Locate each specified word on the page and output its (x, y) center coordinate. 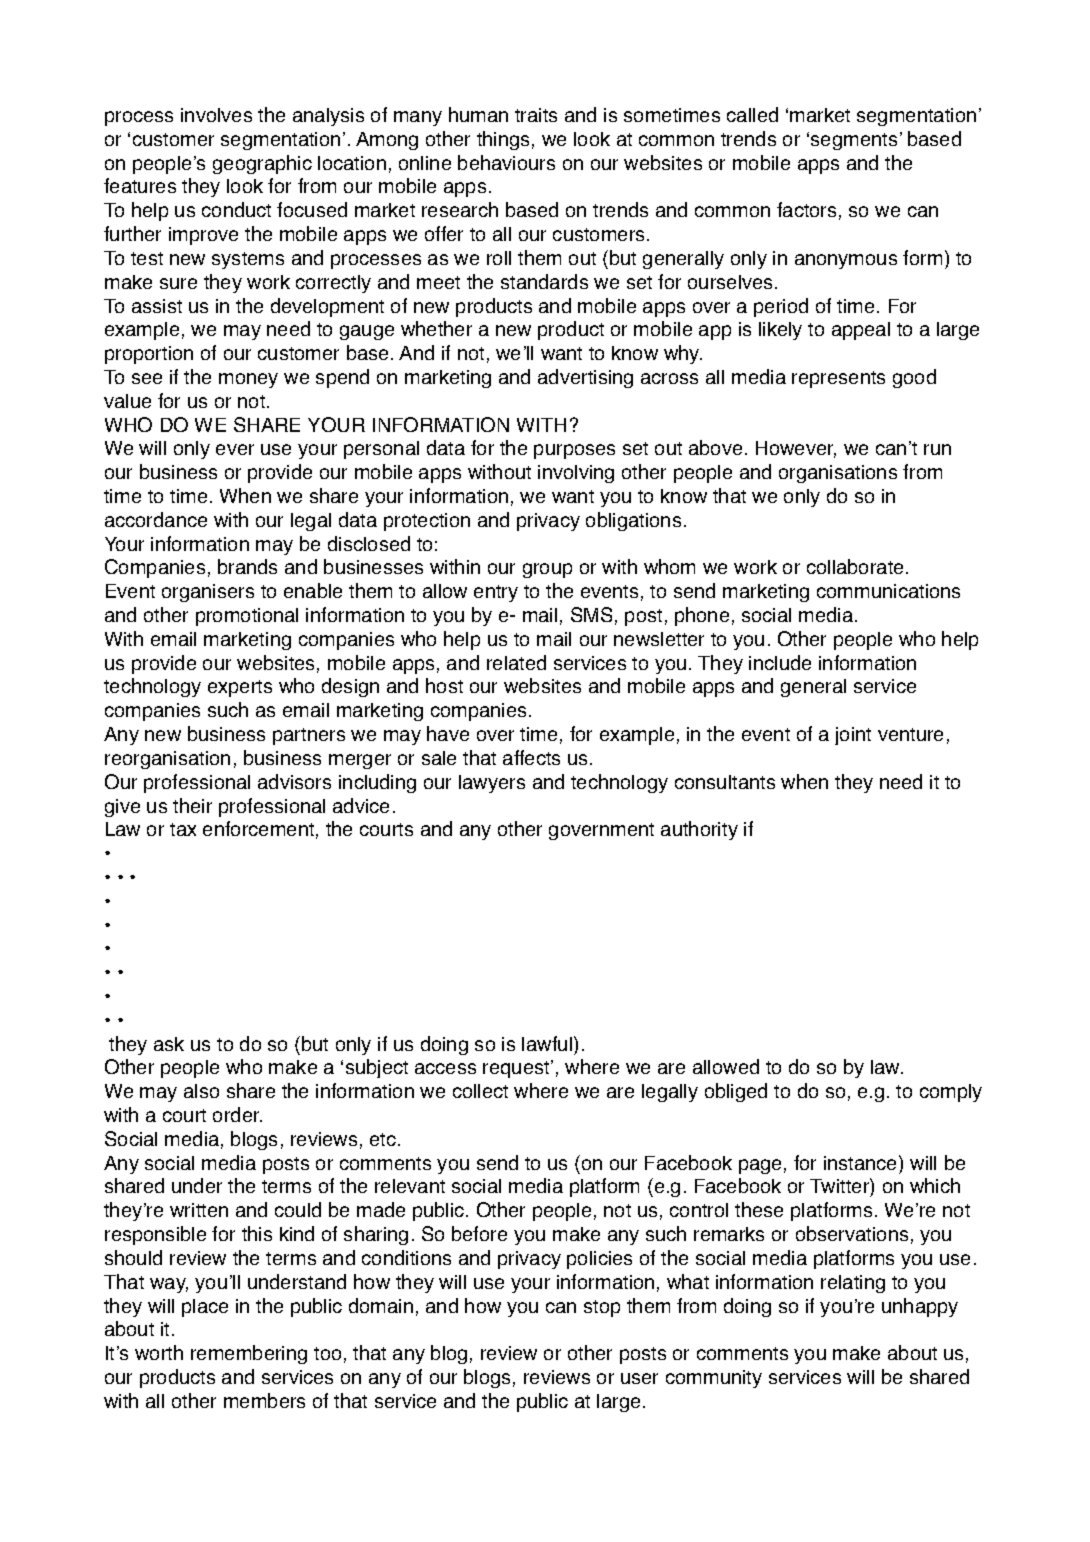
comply (951, 1093)
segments (854, 141)
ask (169, 1044)
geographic (262, 164)
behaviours (506, 162)
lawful (548, 1043)
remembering (249, 1354)
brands (247, 566)
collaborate (855, 566)
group (547, 570)
